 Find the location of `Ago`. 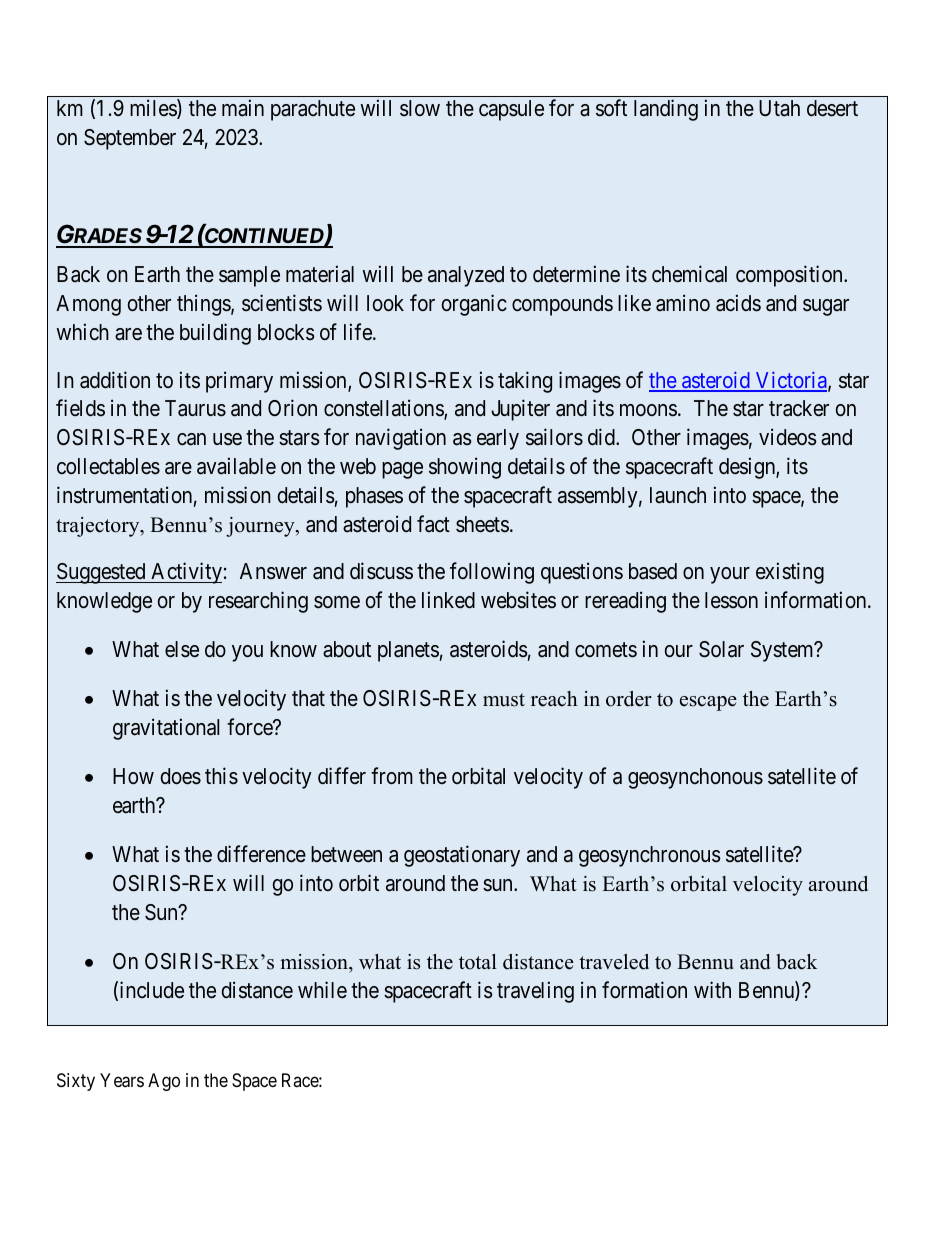

Ago is located at coordinates (164, 1082).
